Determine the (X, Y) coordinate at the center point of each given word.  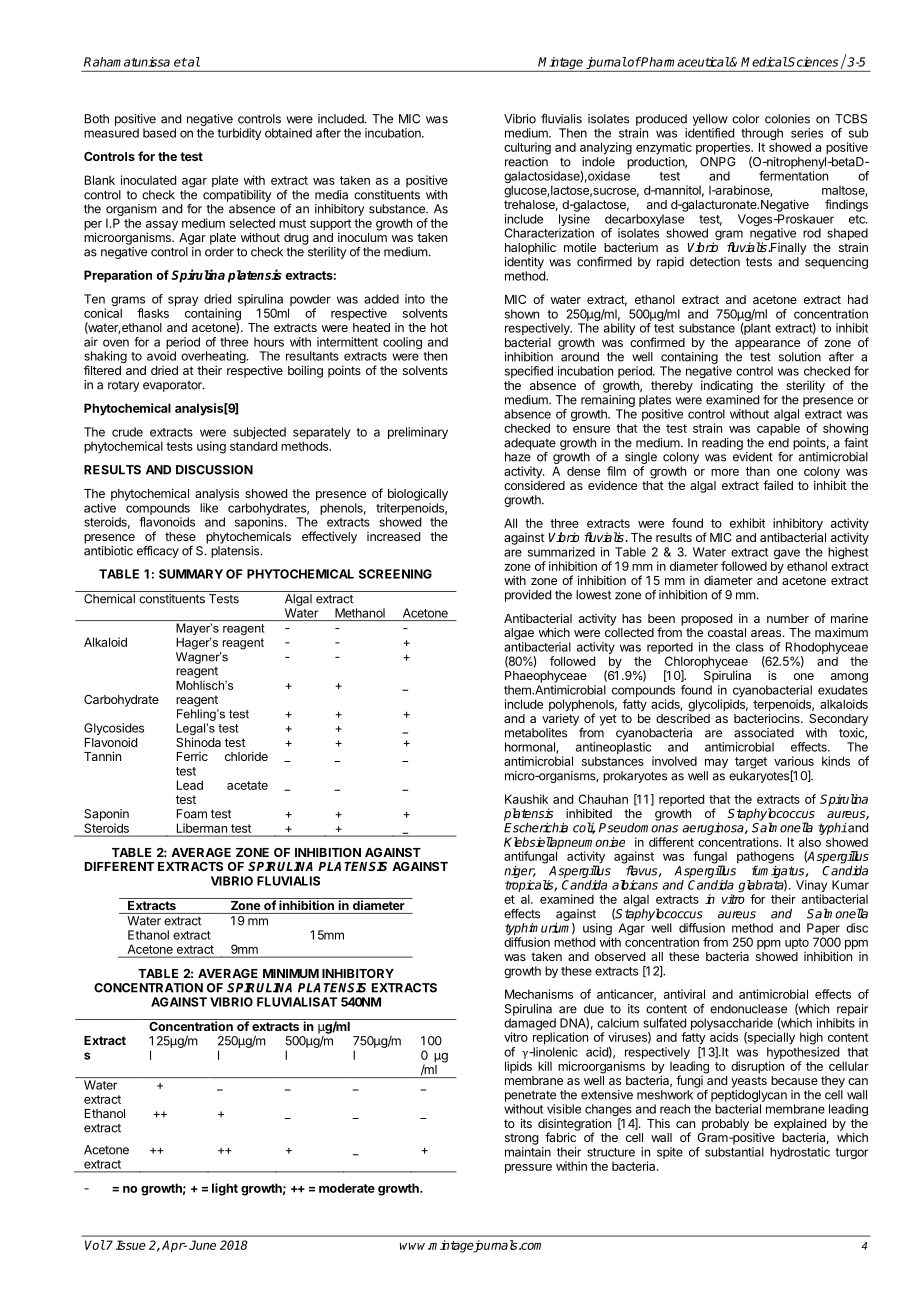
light (225, 1189)
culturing (527, 148)
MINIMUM (291, 973)
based (159, 133)
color (746, 119)
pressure (528, 1169)
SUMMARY (191, 574)
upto (797, 944)
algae (519, 634)
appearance (767, 345)
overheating (214, 358)
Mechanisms (539, 994)
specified (529, 372)
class (750, 647)
